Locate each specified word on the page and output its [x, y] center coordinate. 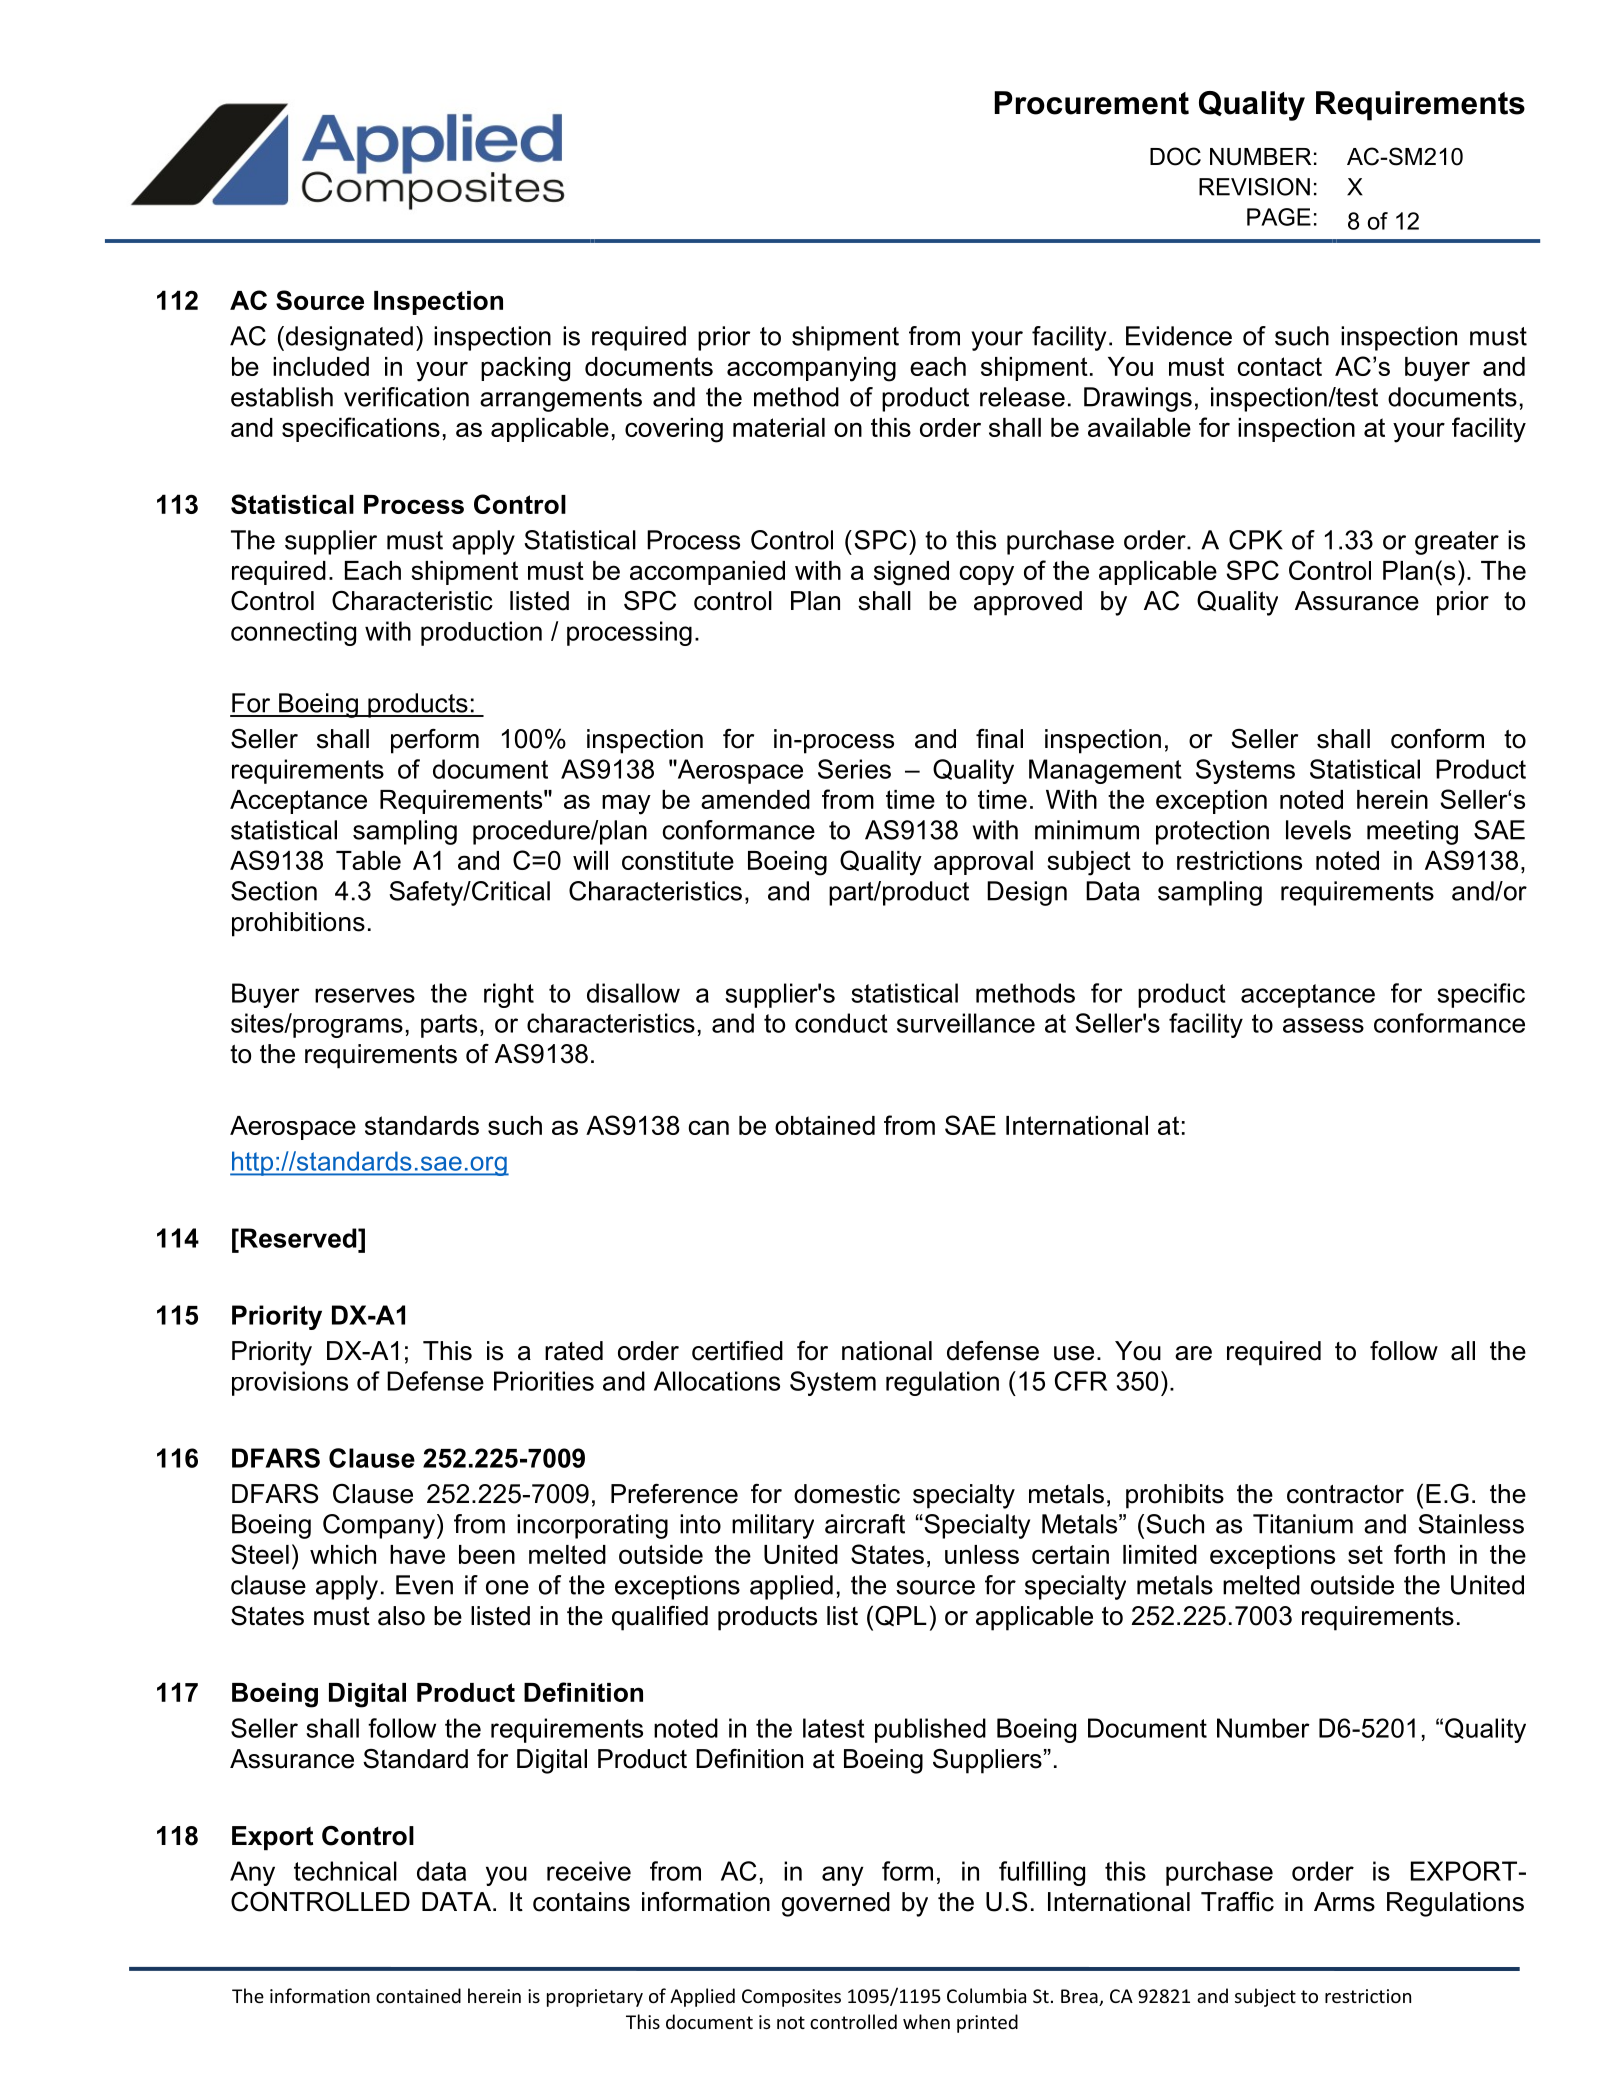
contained [418, 1995]
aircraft [865, 1524]
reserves [365, 995]
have [417, 1554]
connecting [293, 633]
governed [836, 1904]
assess [1323, 1025]
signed [911, 573]
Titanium [1303, 1524]
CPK [1256, 540]
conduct [841, 1023]
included [321, 366]
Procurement [1092, 103]
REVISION [1254, 187]
